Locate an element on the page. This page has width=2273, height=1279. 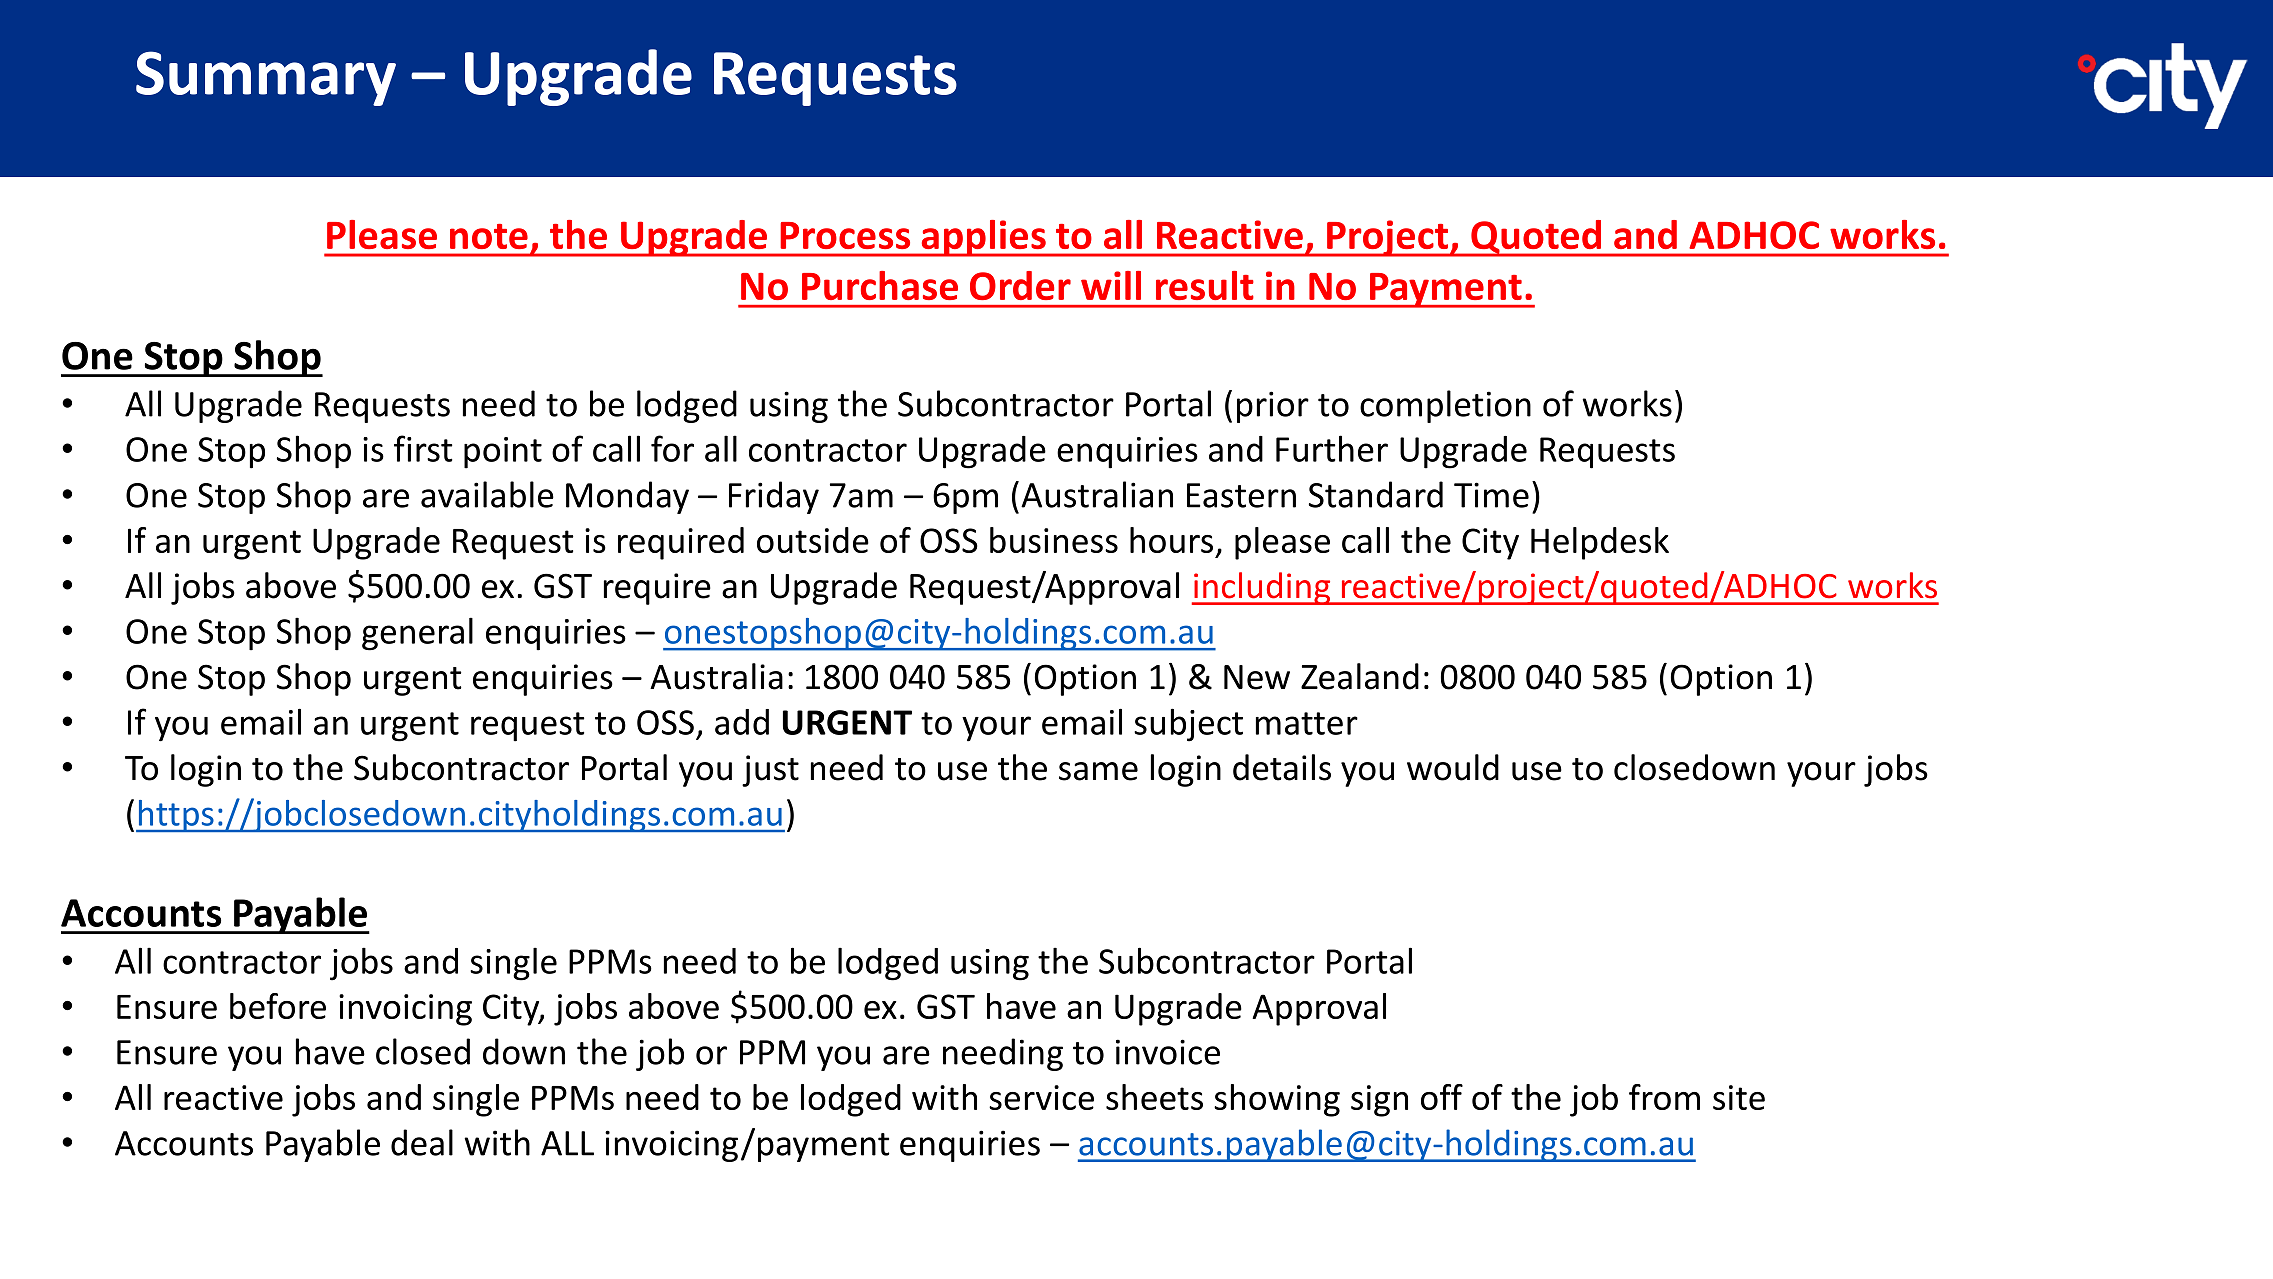
applies is located at coordinates (983, 238).
